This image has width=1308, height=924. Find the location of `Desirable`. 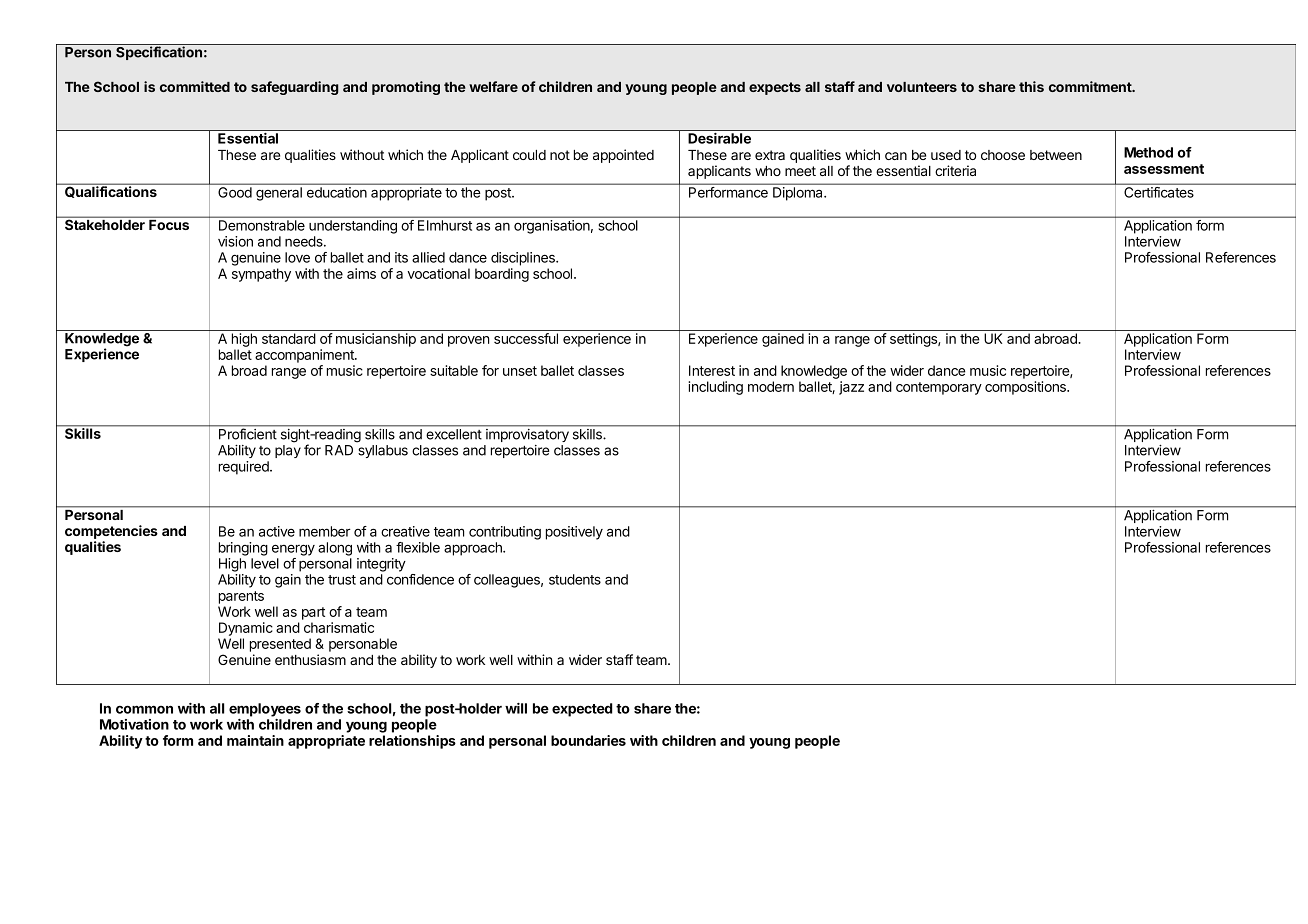

Desirable is located at coordinates (719, 138).
